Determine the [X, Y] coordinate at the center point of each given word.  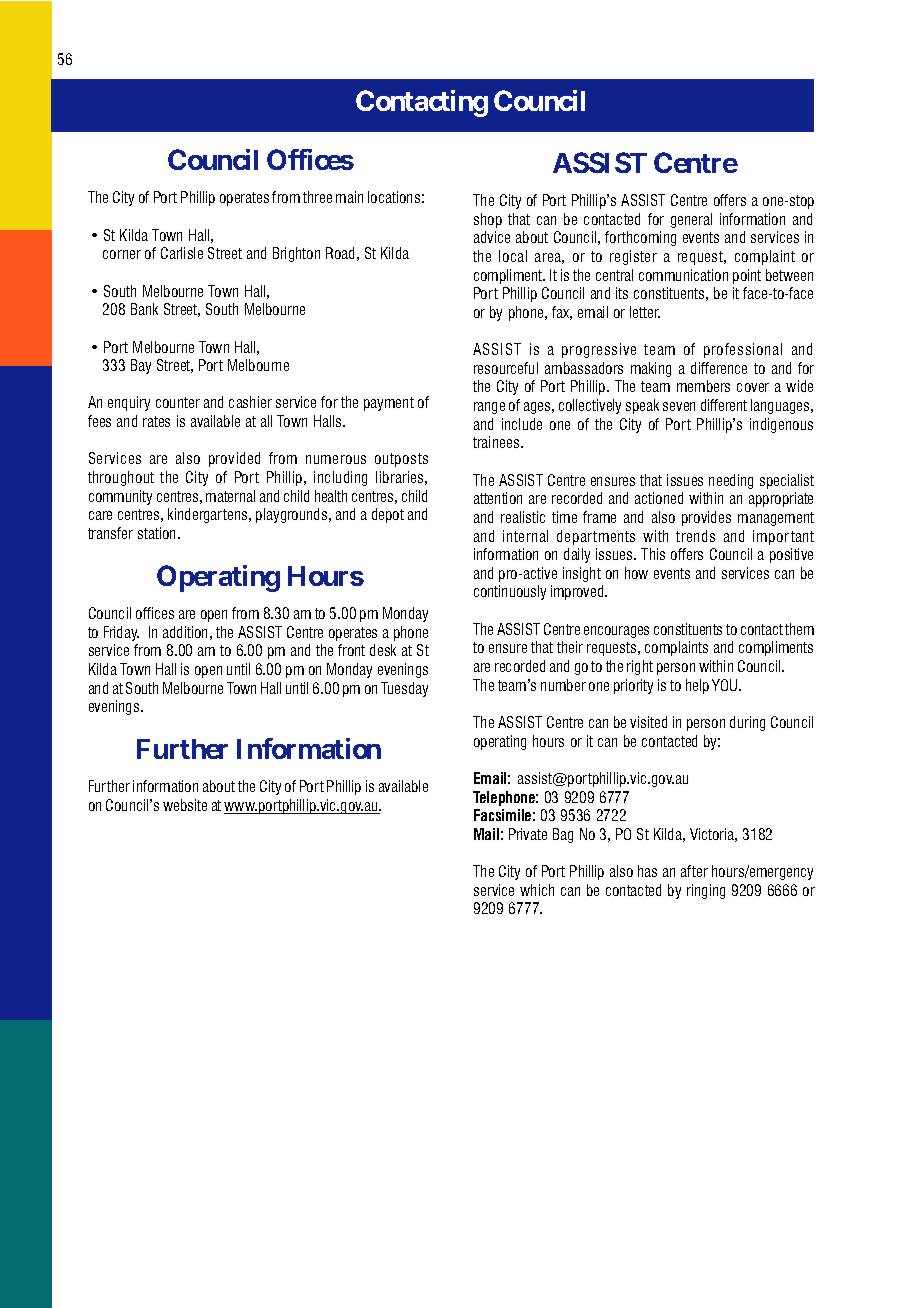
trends [695, 536]
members [703, 386]
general [691, 220]
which [537, 890]
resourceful [506, 368]
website [185, 805]
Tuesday [404, 689]
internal [525, 536]
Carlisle [182, 253]
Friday [121, 633]
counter [178, 402]
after [694, 871]
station [158, 533]
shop [488, 220]
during [747, 723]
